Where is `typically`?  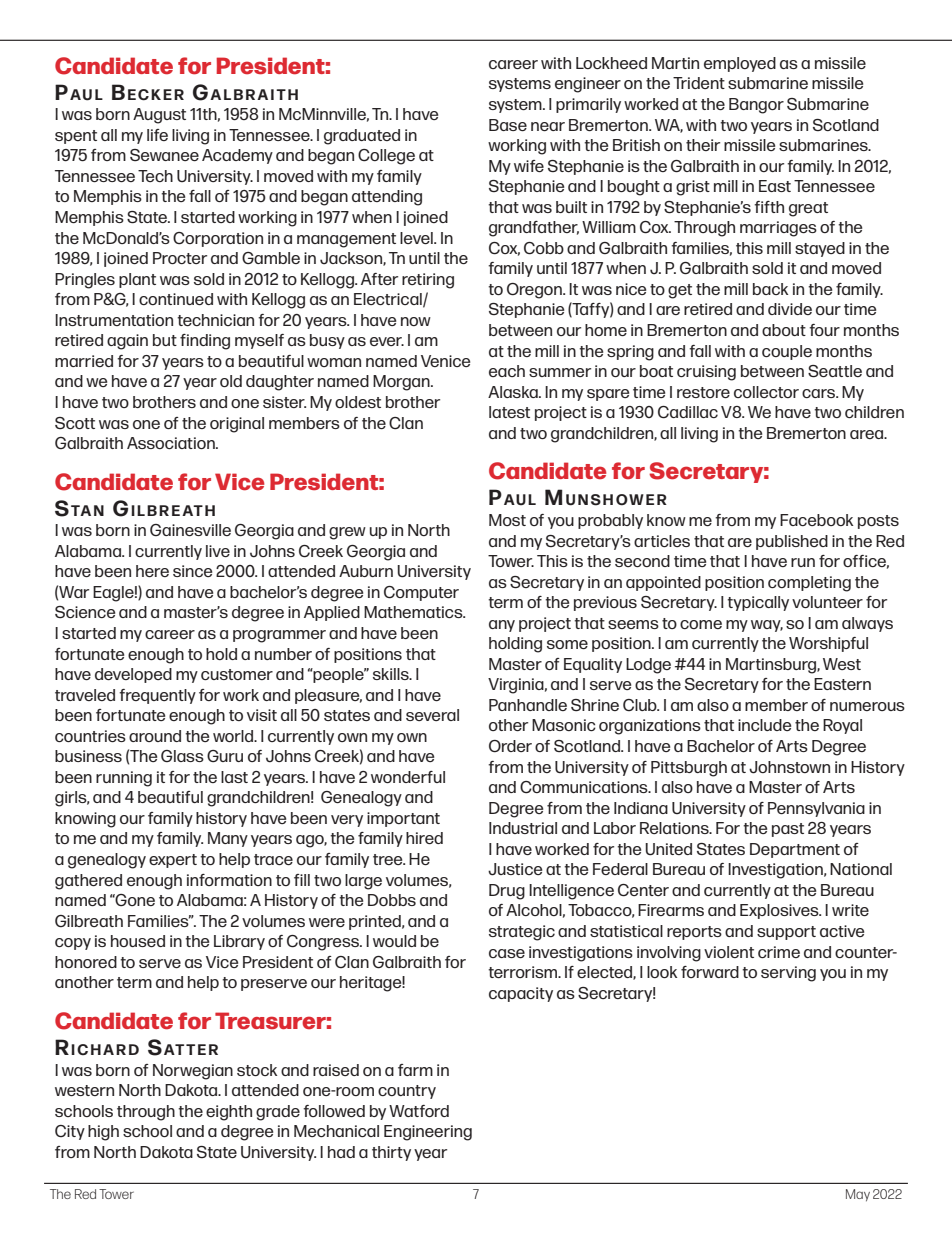
typically is located at coordinates (758, 603).
